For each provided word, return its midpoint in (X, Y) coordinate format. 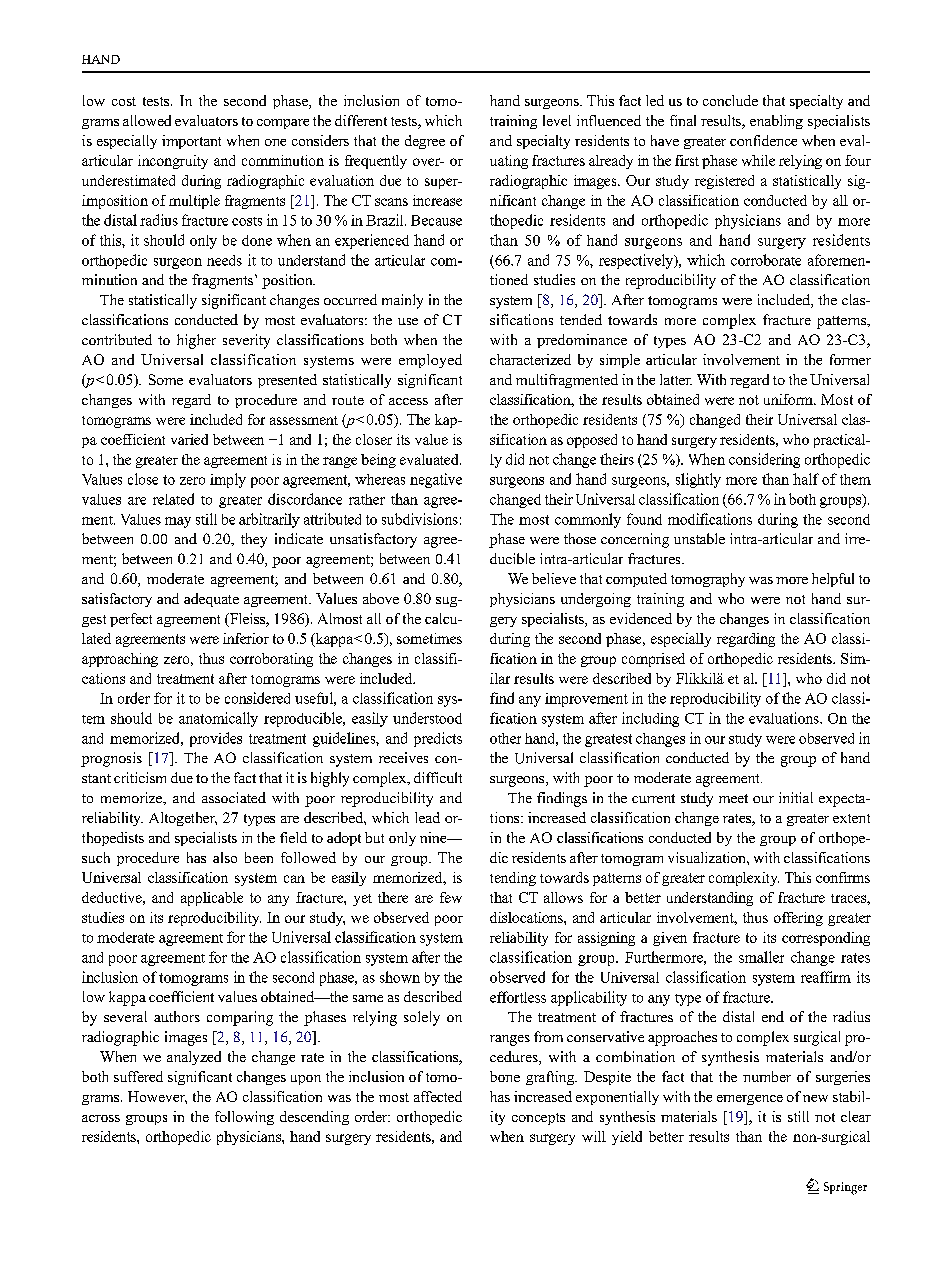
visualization (708, 857)
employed (430, 361)
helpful (833, 580)
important (191, 142)
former (850, 359)
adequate (211, 600)
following (244, 1118)
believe (554, 578)
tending (513, 879)
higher (196, 341)
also (225, 857)
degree (425, 142)
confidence (763, 140)
